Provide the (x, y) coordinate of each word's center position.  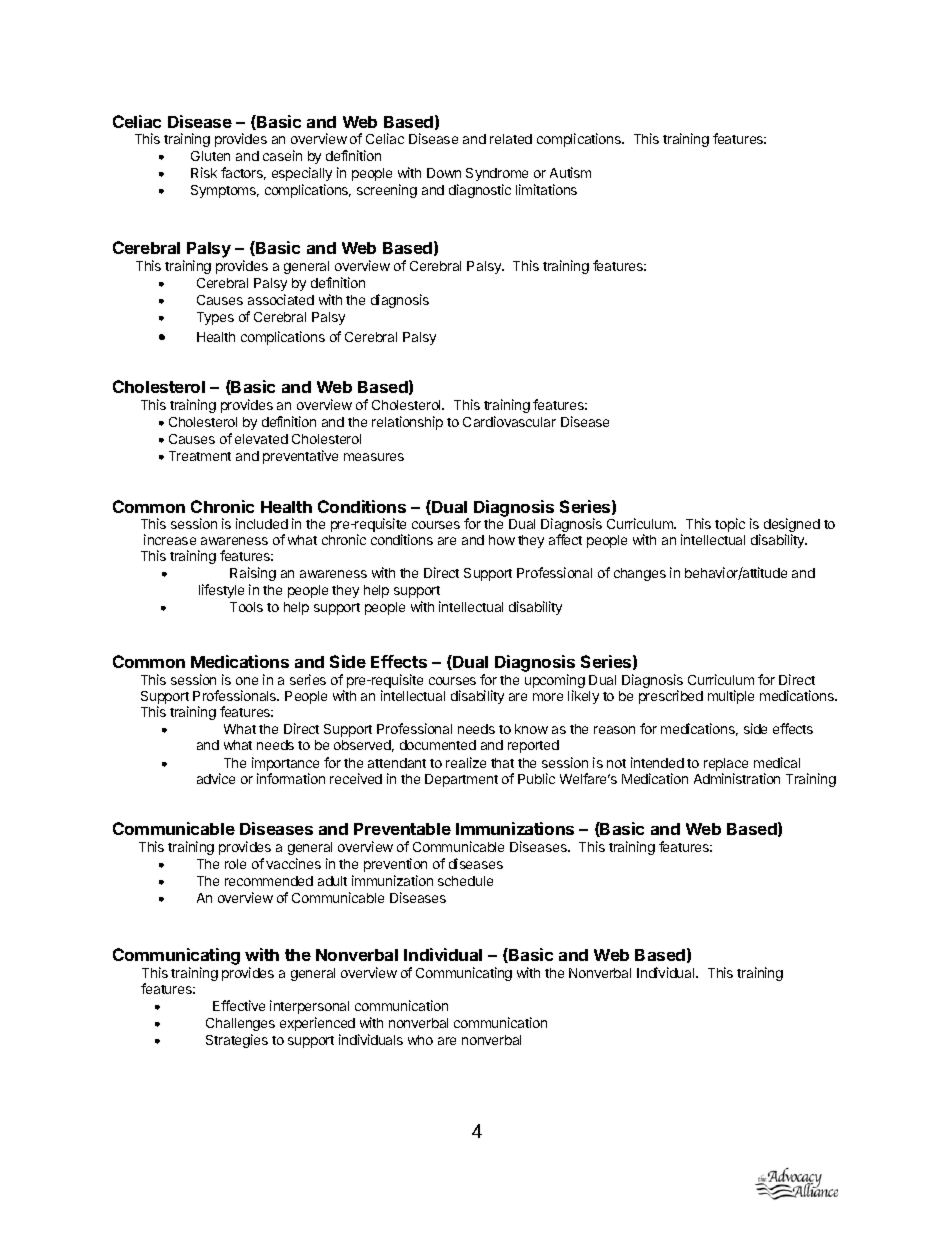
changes (640, 574)
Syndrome (497, 174)
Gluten (210, 156)
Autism (570, 172)
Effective (239, 1005)
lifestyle (221, 591)
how (502, 540)
